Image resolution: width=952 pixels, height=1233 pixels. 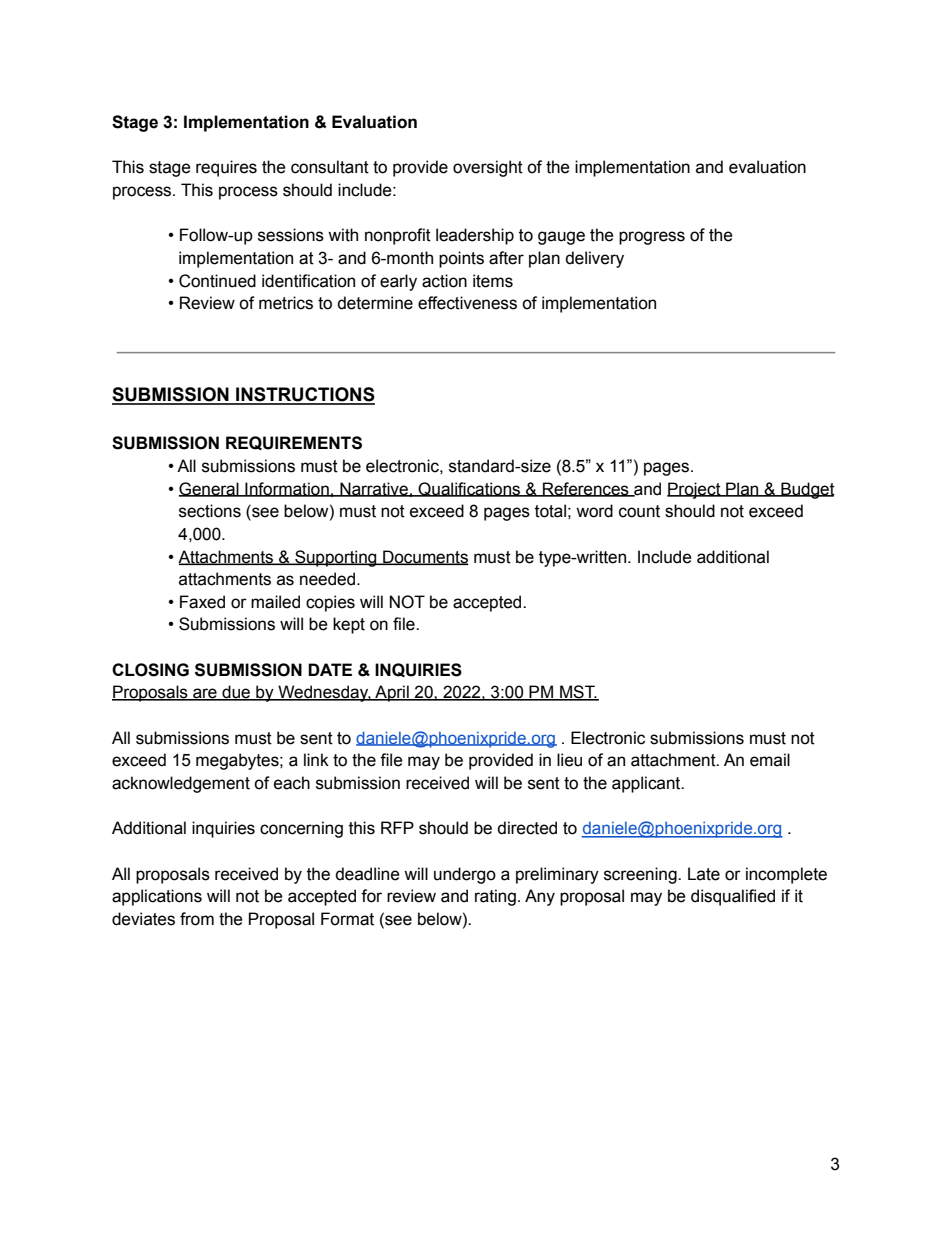 I want to click on requires, so click(x=226, y=168).
